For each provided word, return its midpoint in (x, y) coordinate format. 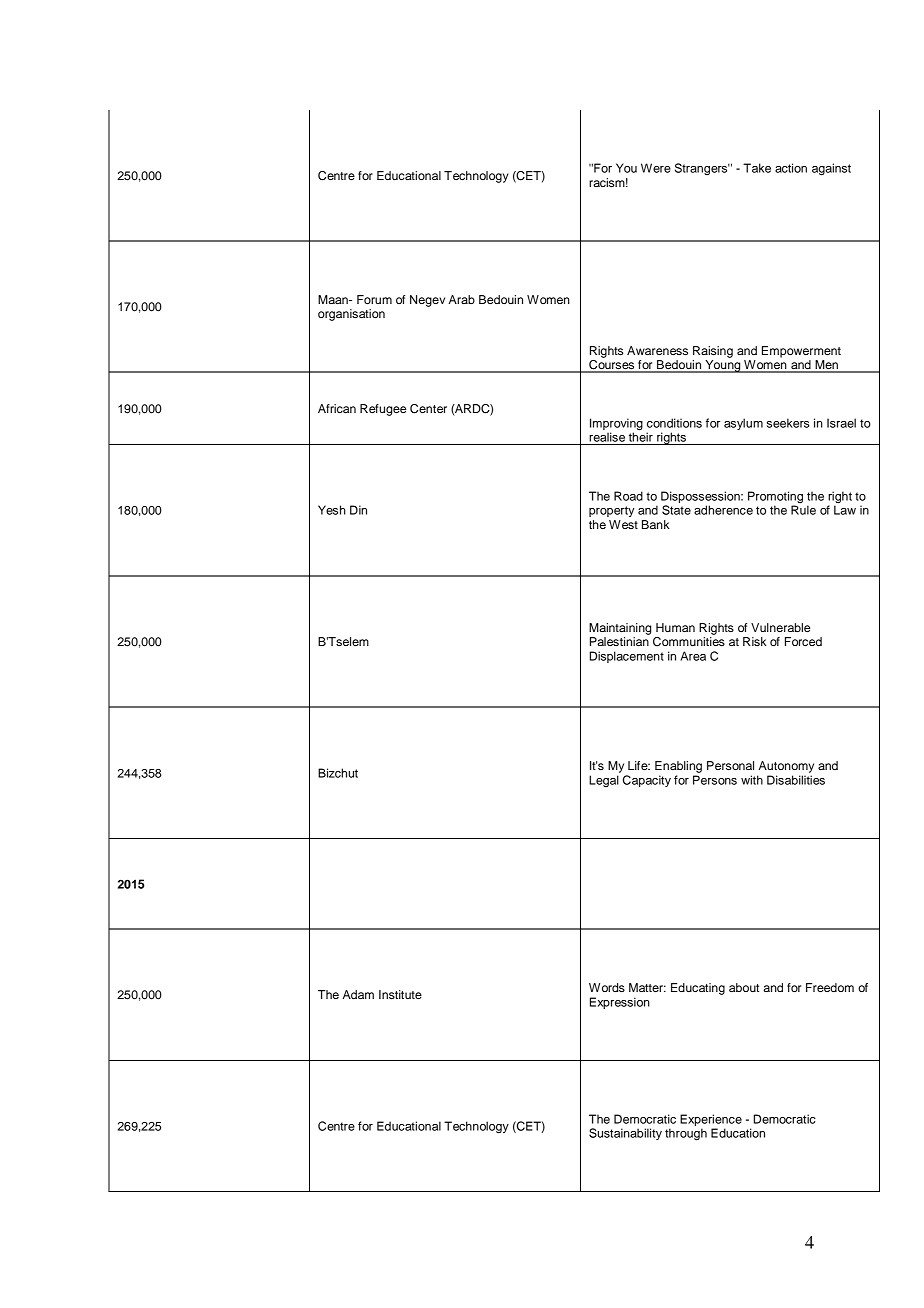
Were (656, 168)
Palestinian (619, 641)
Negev (427, 301)
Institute (400, 994)
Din (358, 510)
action (791, 168)
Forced (803, 641)
